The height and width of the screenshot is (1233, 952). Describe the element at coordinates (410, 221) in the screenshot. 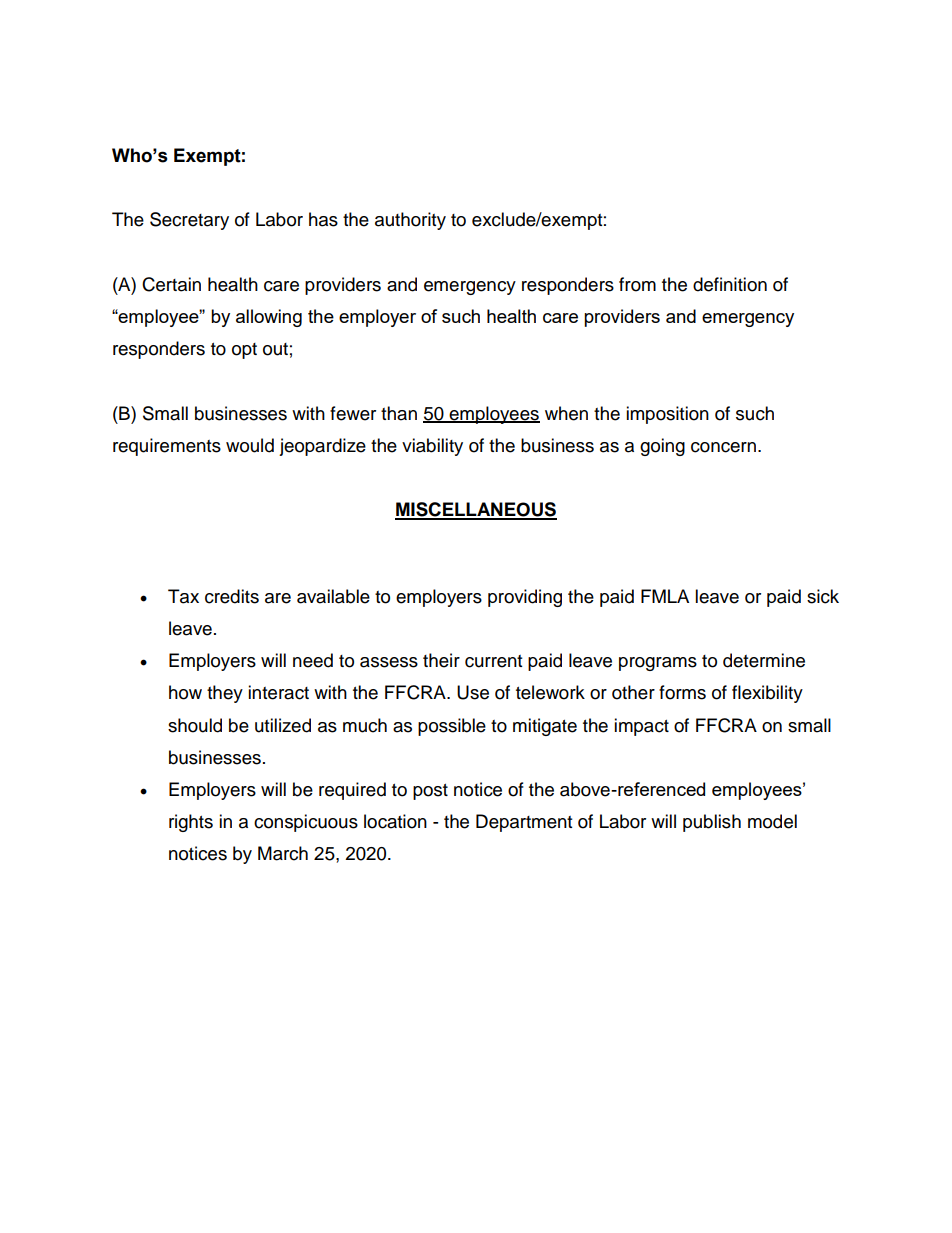

I see `authority` at that location.
